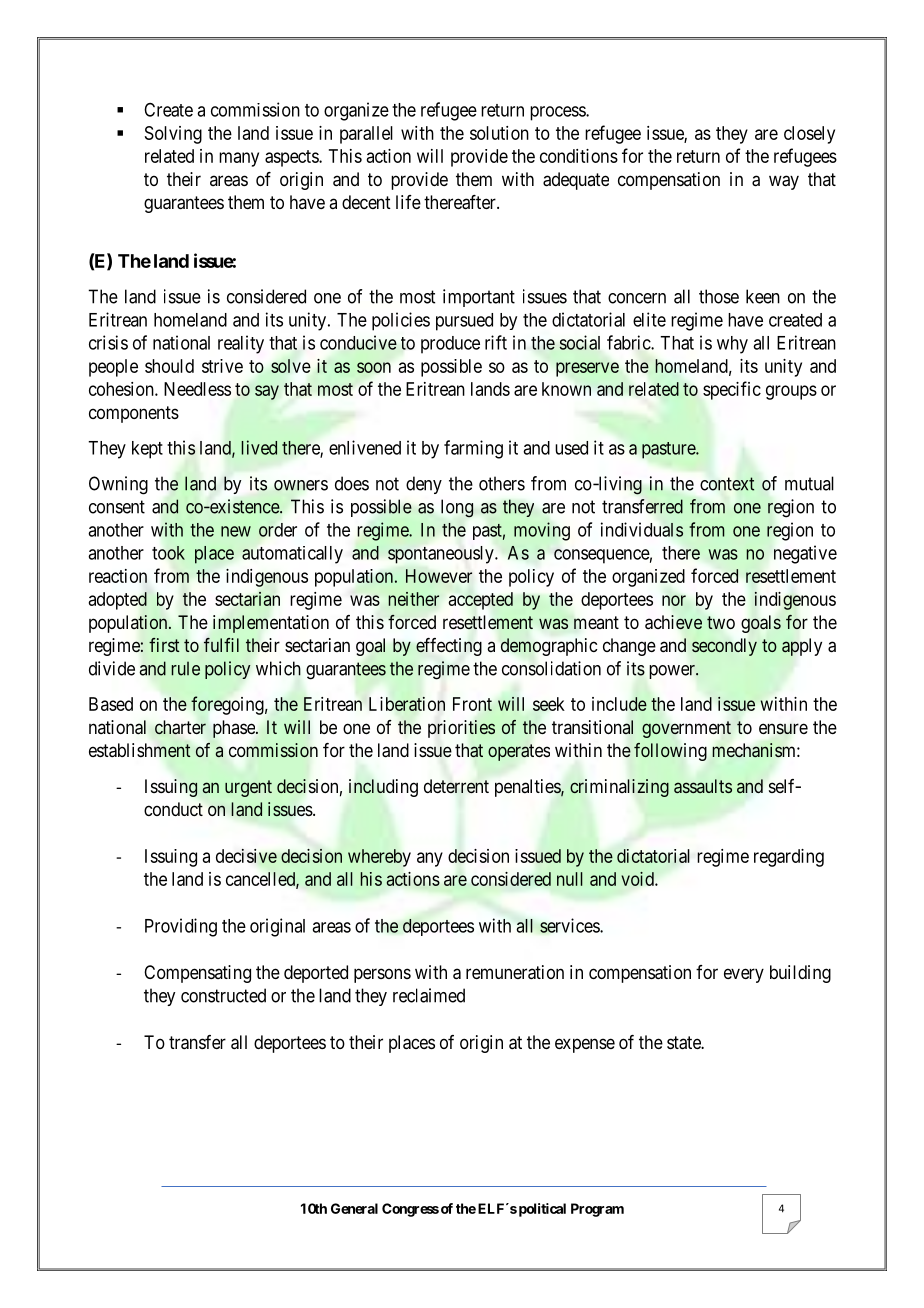  Describe the element at coordinates (449, 647) in the image. I see `effecting` at that location.
